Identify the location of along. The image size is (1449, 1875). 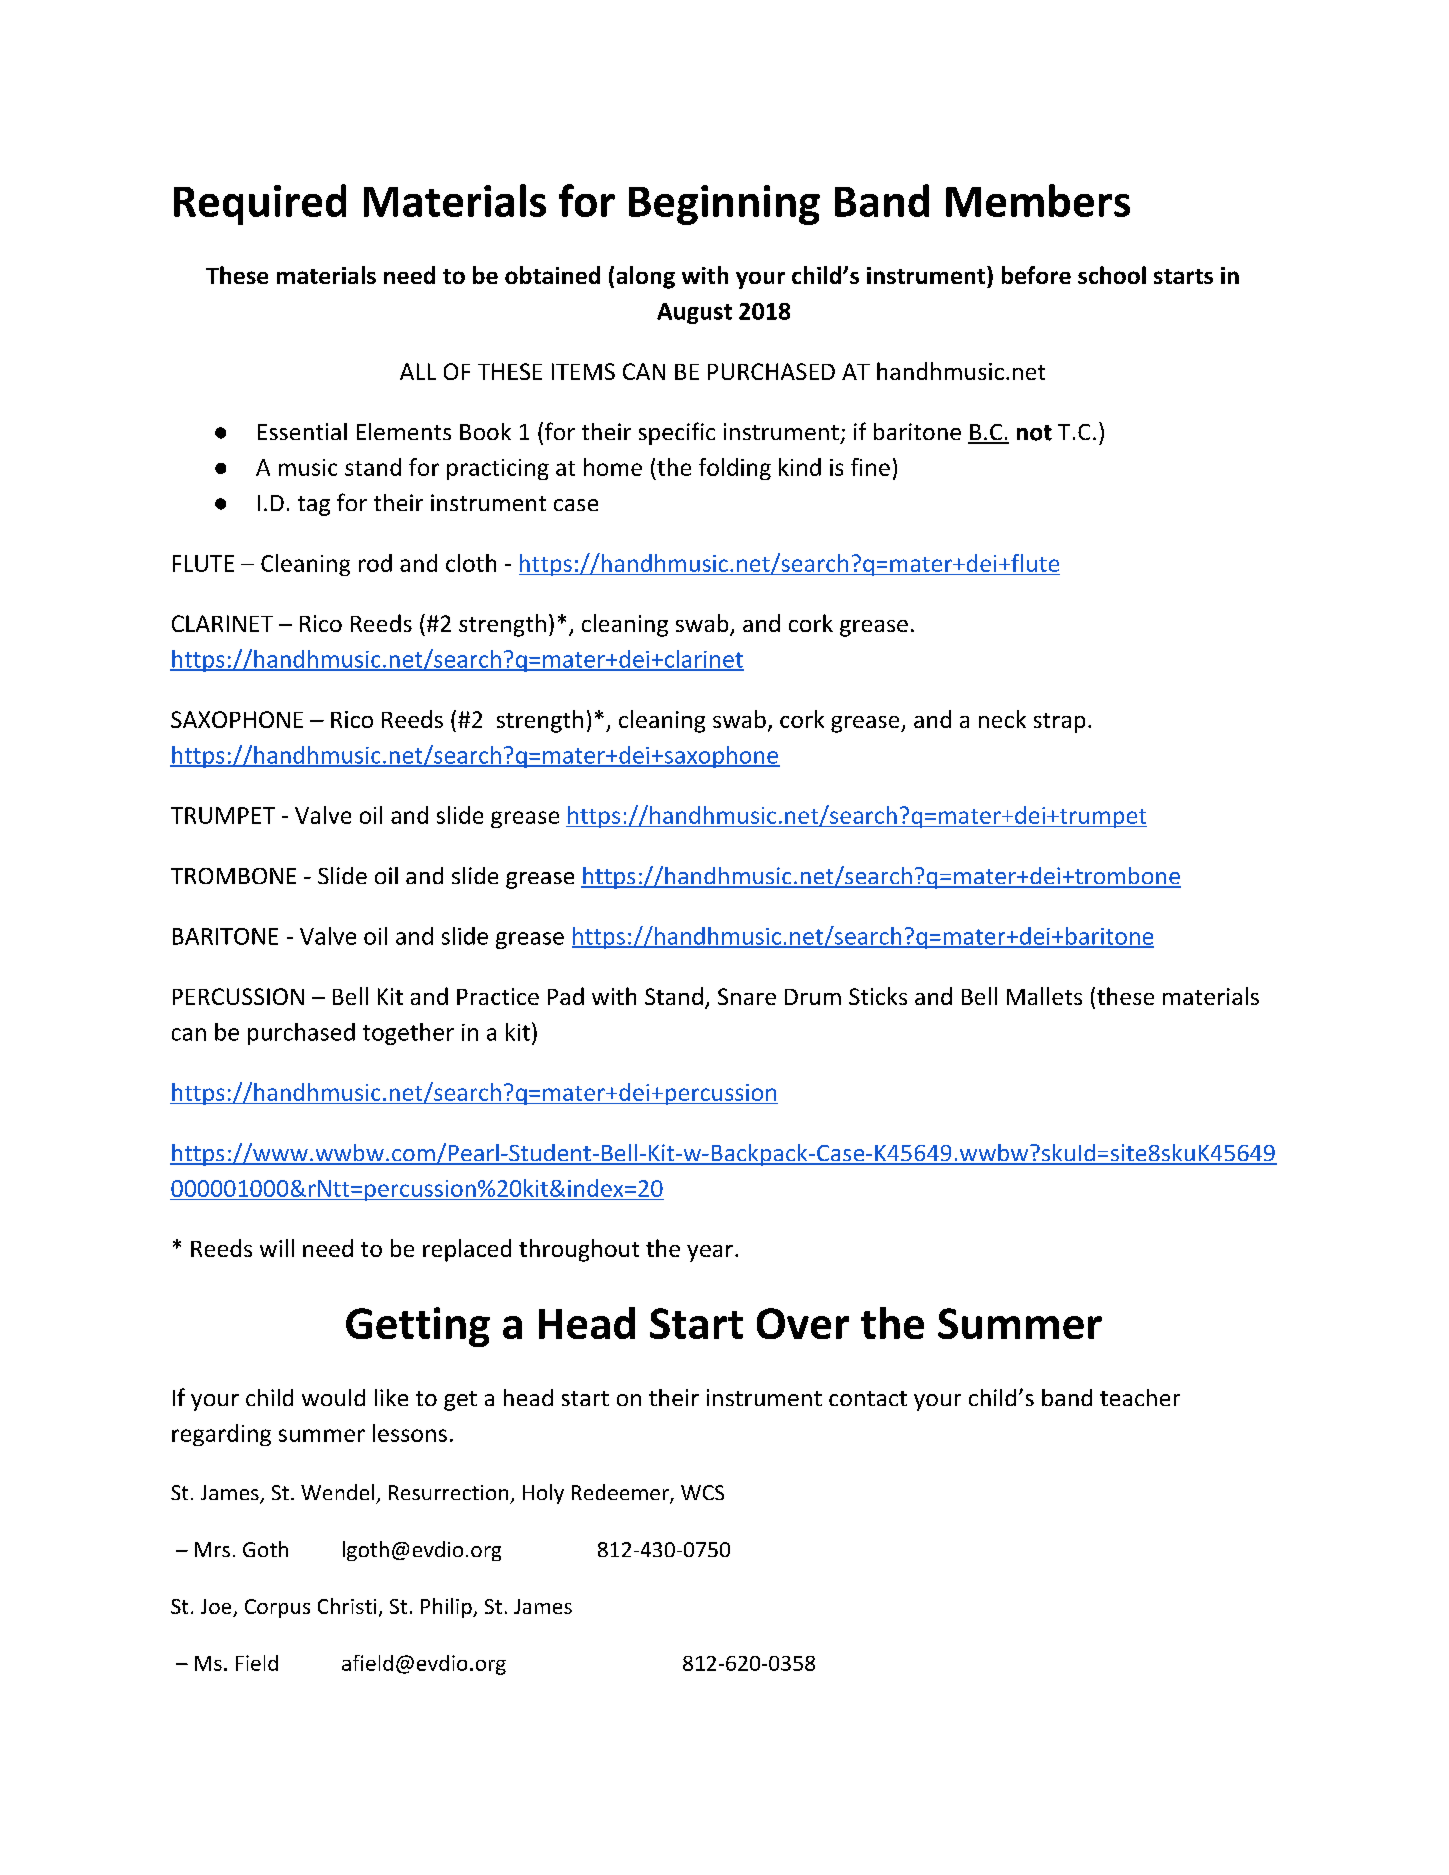
(646, 277).
